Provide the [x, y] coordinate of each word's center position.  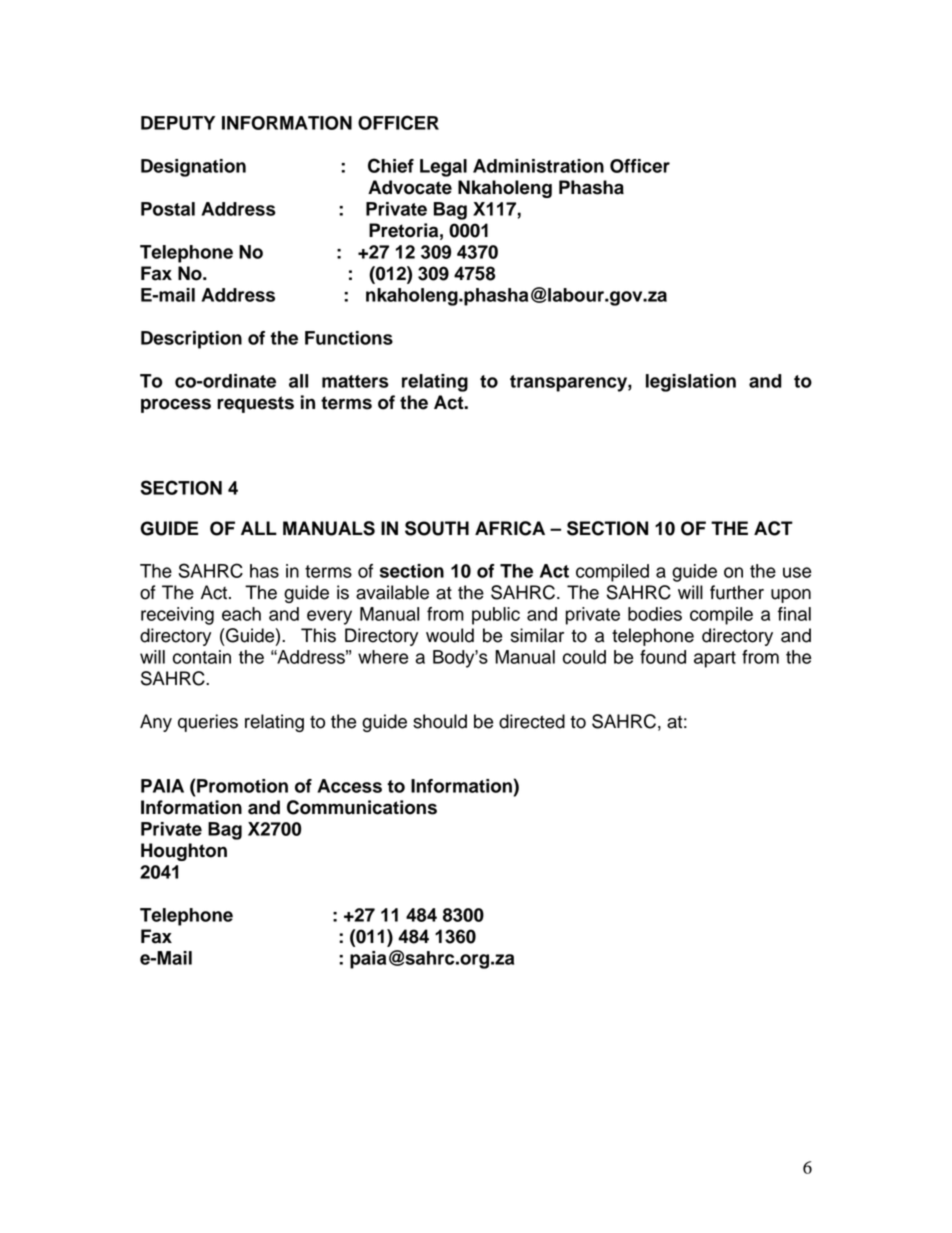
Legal [443, 168]
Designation [193, 168]
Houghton [184, 852]
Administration [538, 166]
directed [532, 721]
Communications [362, 807]
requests [255, 404]
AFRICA [510, 528]
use [797, 572]
